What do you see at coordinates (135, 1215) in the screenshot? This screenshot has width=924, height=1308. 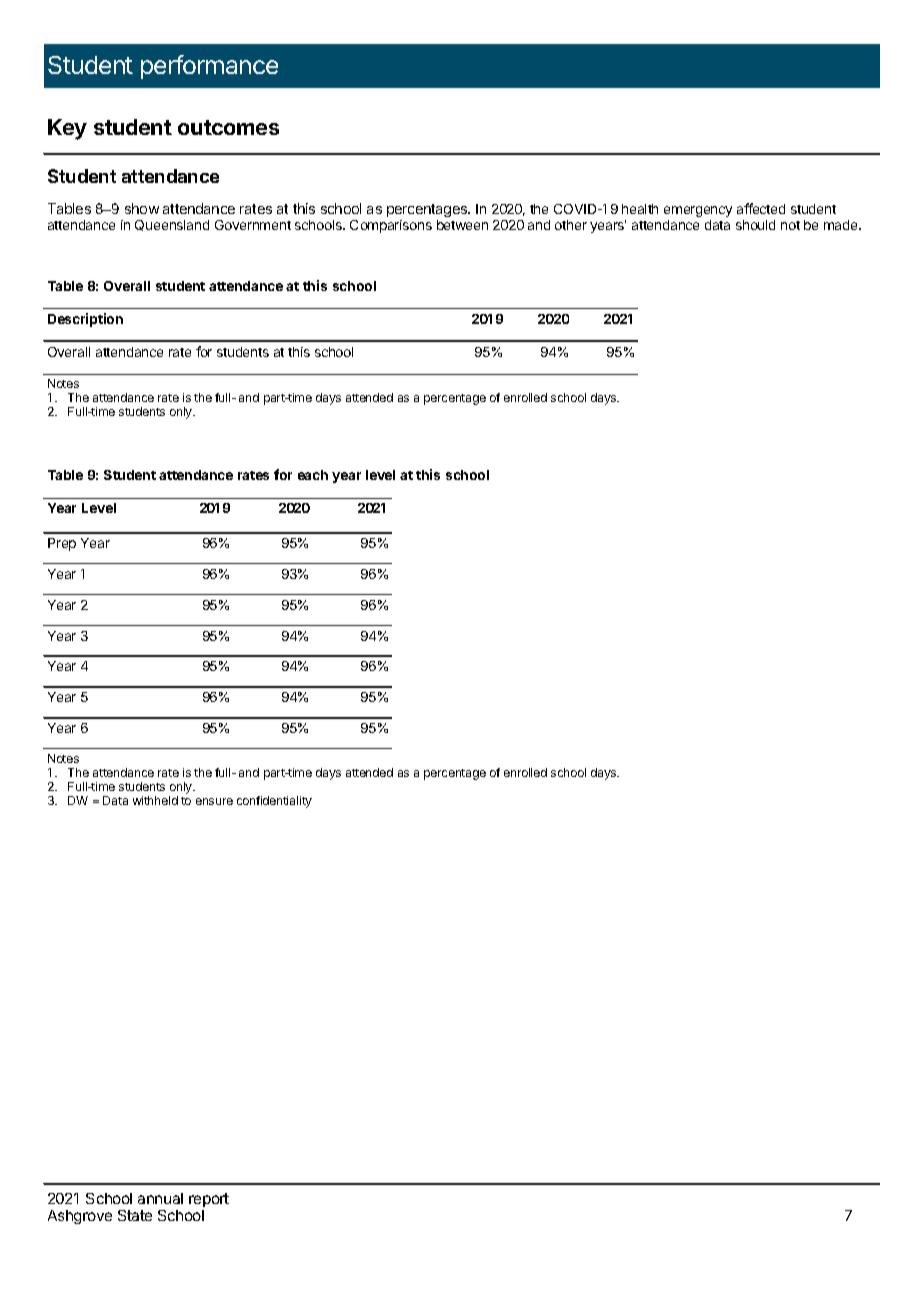 I see `State` at bounding box center [135, 1215].
